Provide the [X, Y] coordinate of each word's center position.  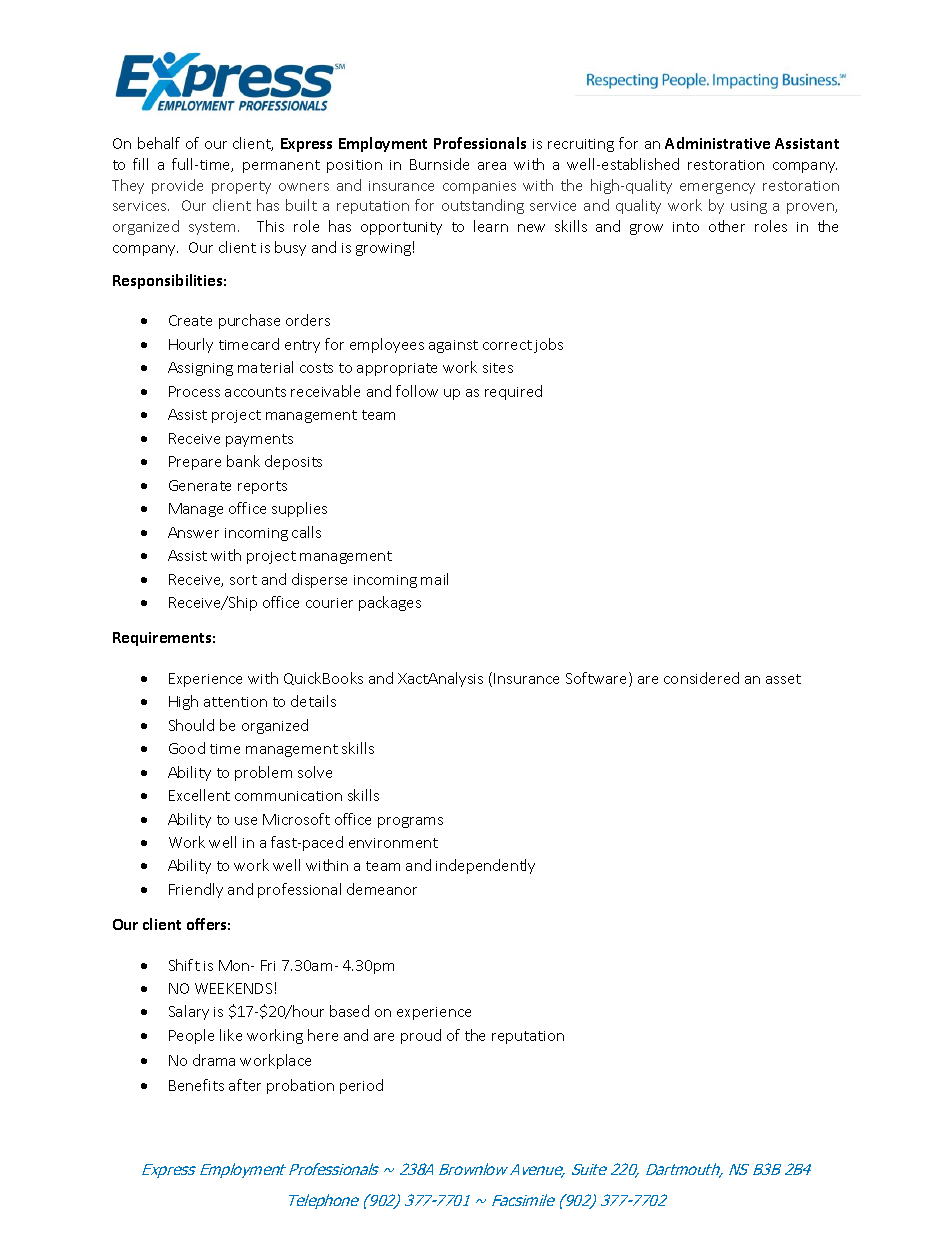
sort [243, 580]
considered [701, 678]
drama [214, 1060]
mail [434, 579]
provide [177, 186]
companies [479, 187]
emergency [717, 188]
